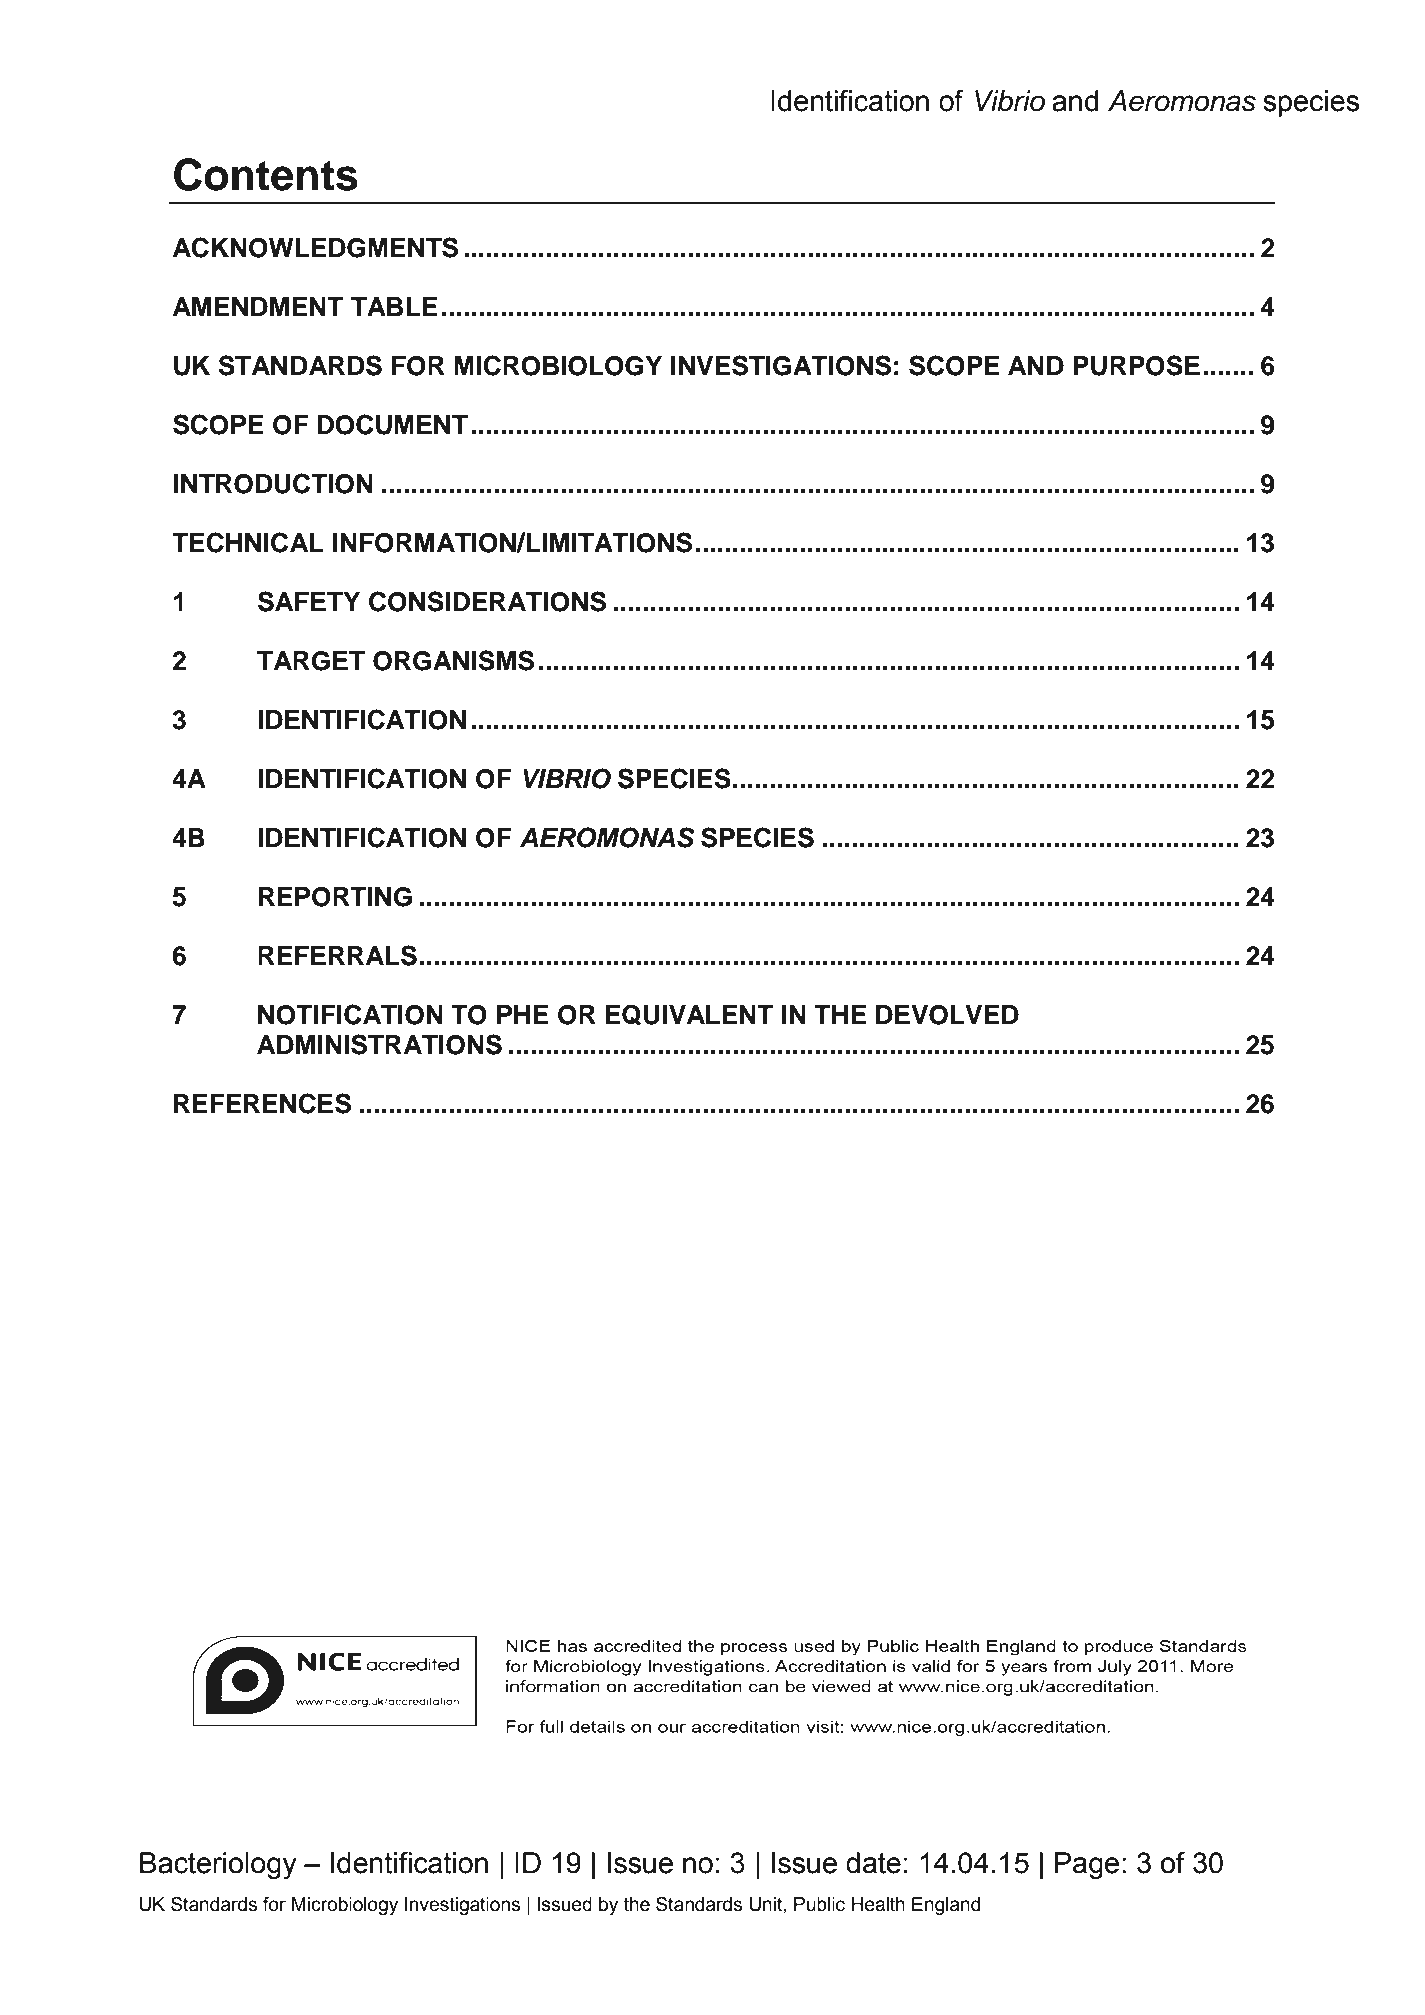  I want to click on REFERENCES, so click(262, 1103).
